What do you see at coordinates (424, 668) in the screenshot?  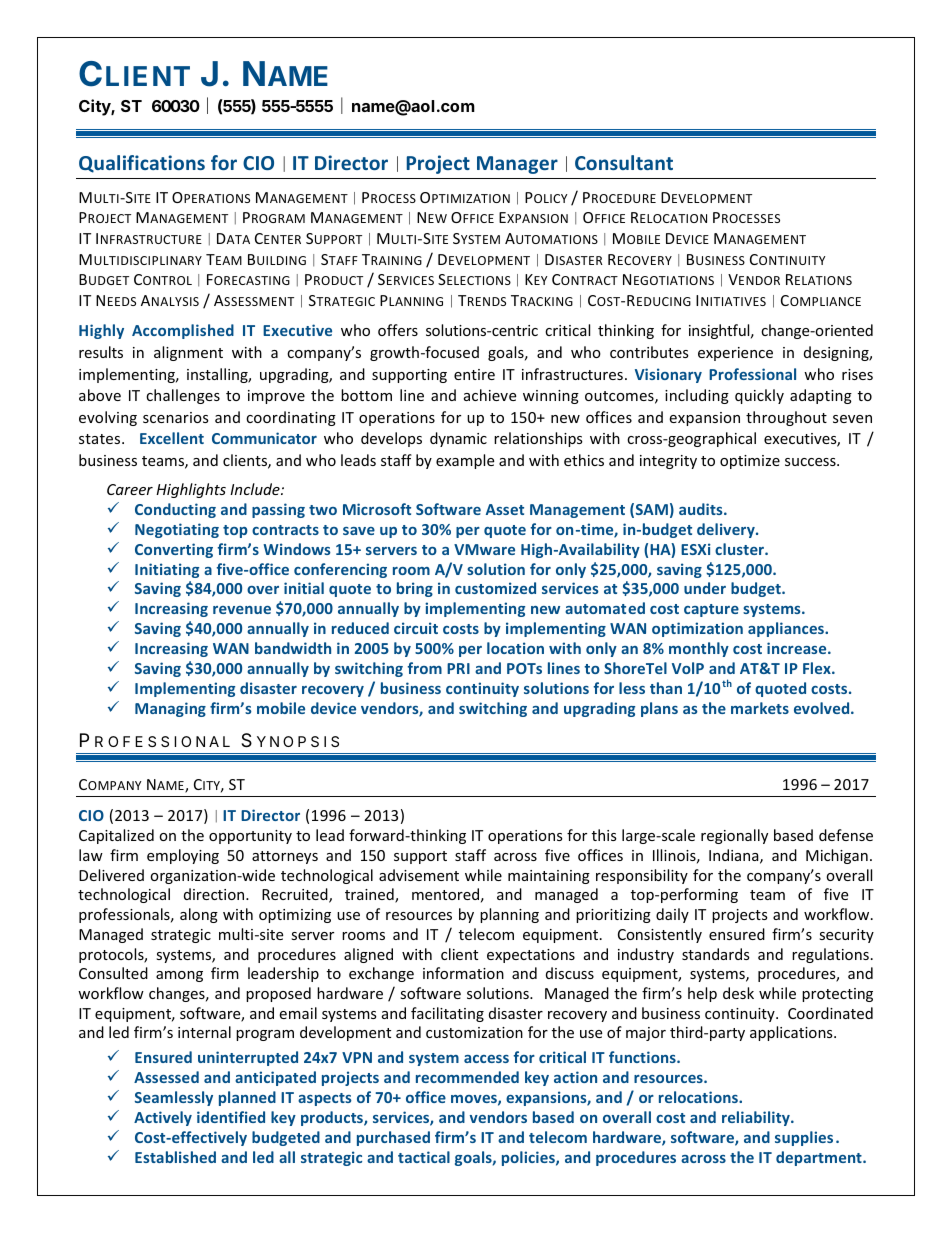 I see `from` at bounding box center [424, 668].
